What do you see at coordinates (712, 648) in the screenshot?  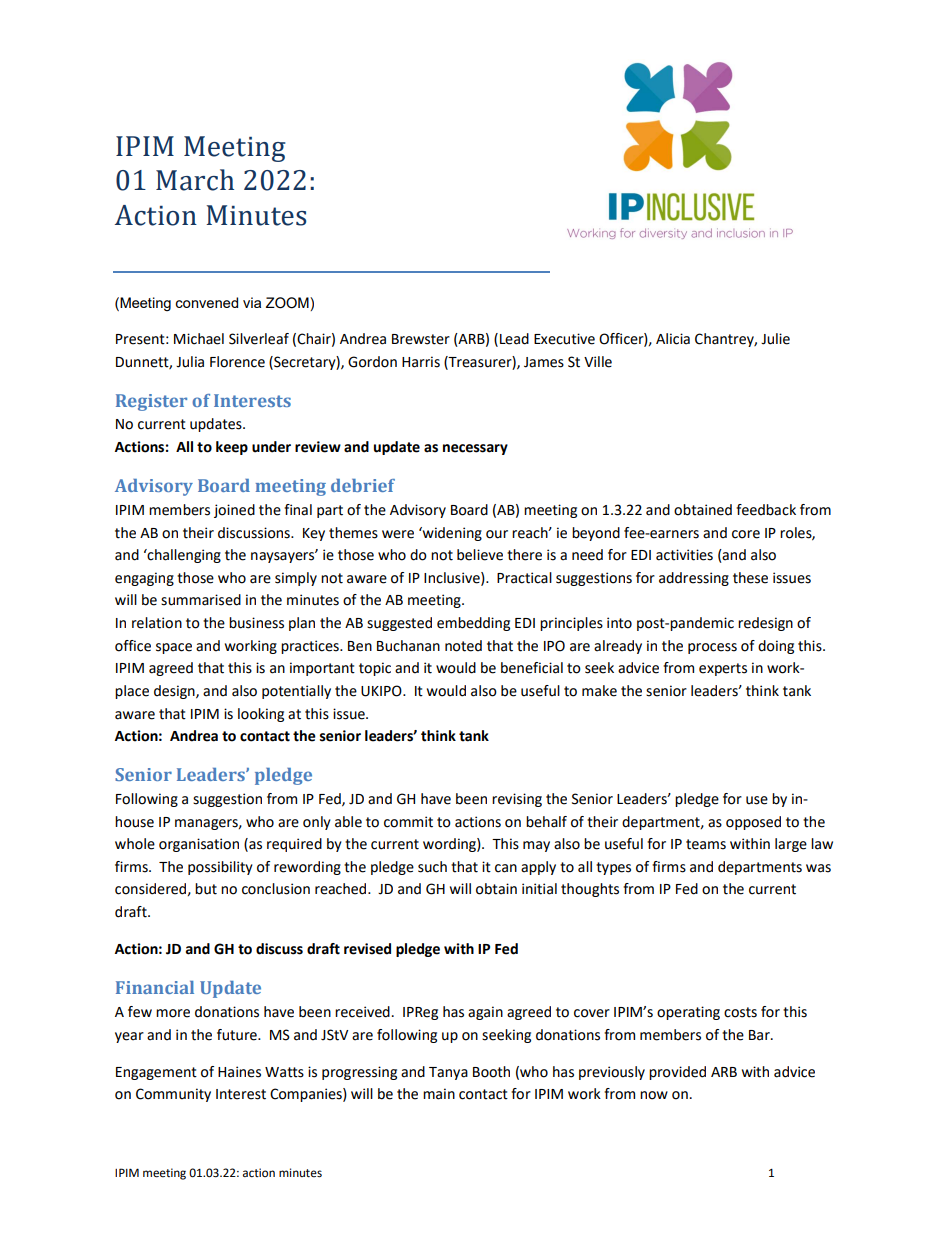 I see `process` at bounding box center [712, 648].
